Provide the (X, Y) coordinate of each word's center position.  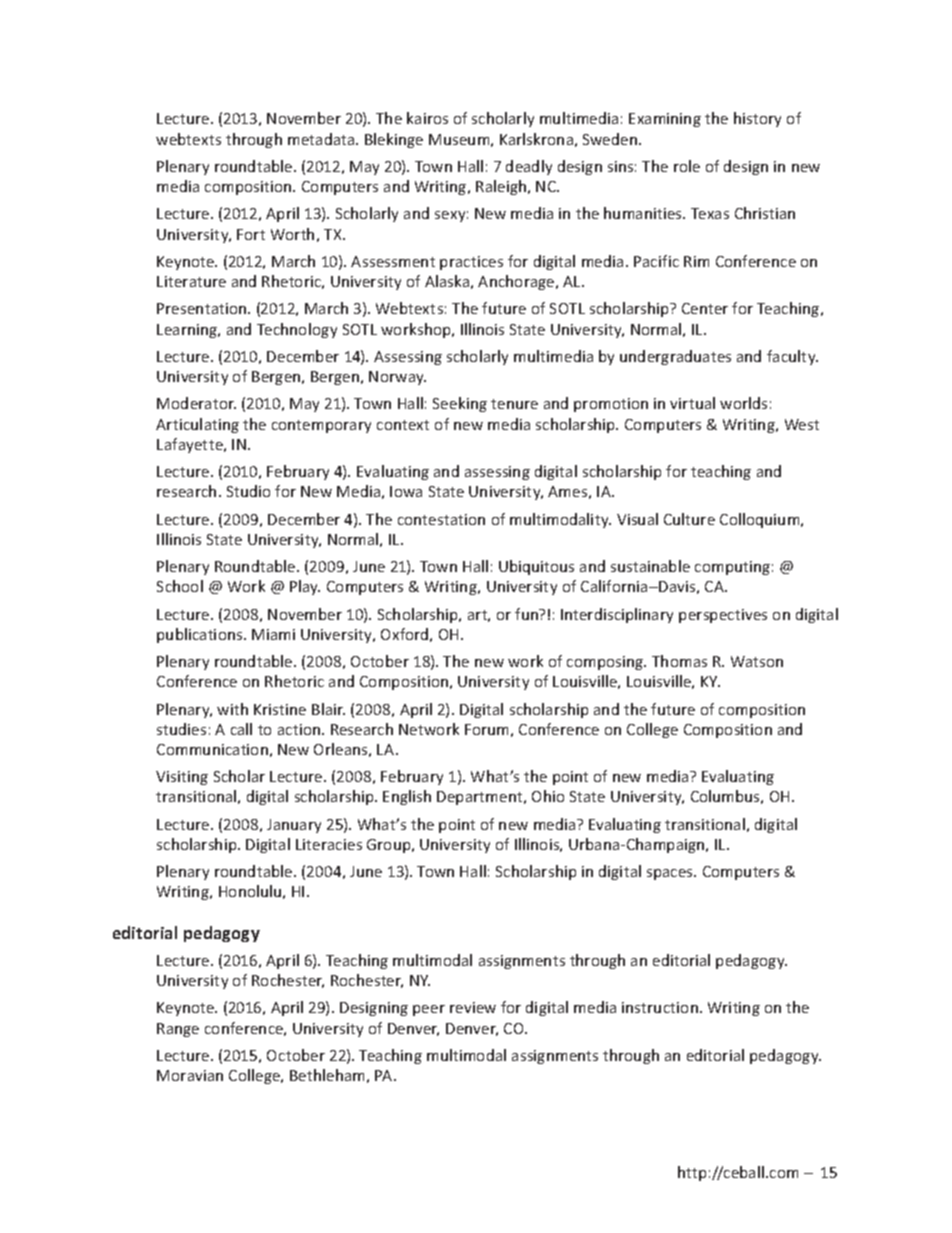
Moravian (190, 1075)
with (232, 709)
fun (528, 614)
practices (471, 263)
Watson (757, 661)
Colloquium (761, 520)
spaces (671, 874)
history (757, 119)
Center (705, 308)
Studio (248, 491)
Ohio (548, 796)
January (294, 826)
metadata (322, 139)
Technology (297, 330)
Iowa (406, 491)
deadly (529, 167)
